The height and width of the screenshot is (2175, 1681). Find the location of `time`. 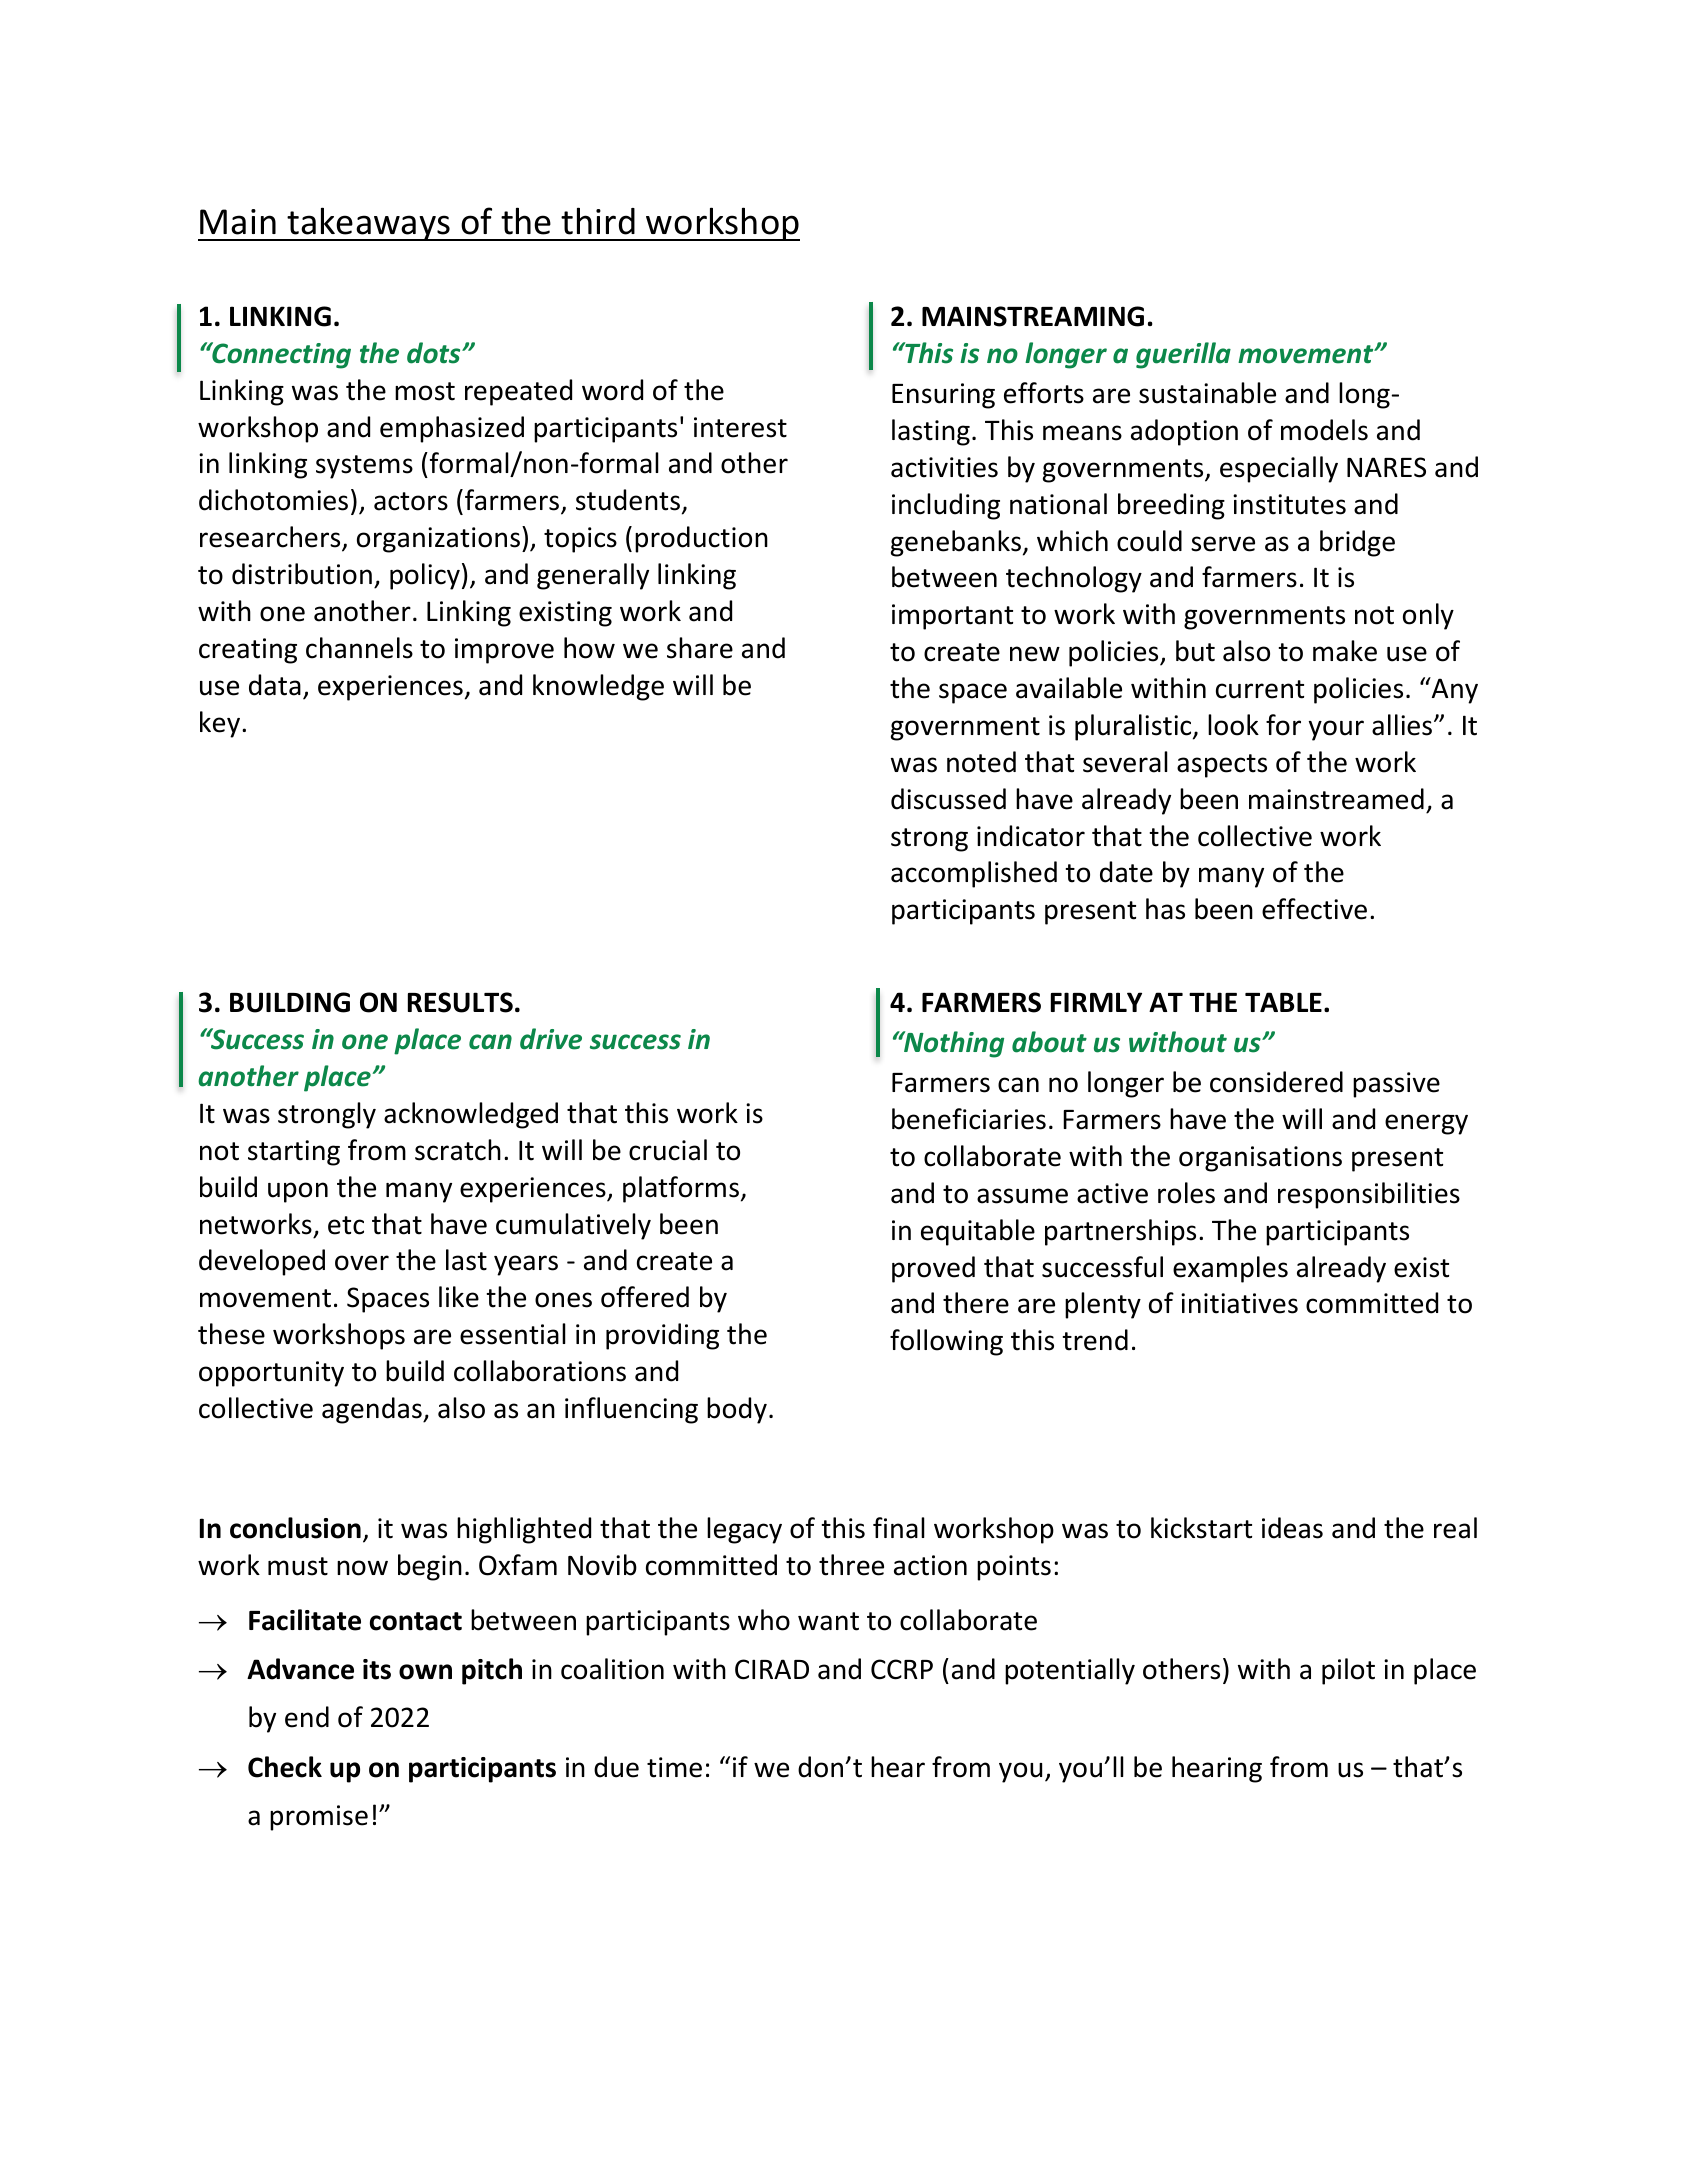

time is located at coordinates (674, 1767).
